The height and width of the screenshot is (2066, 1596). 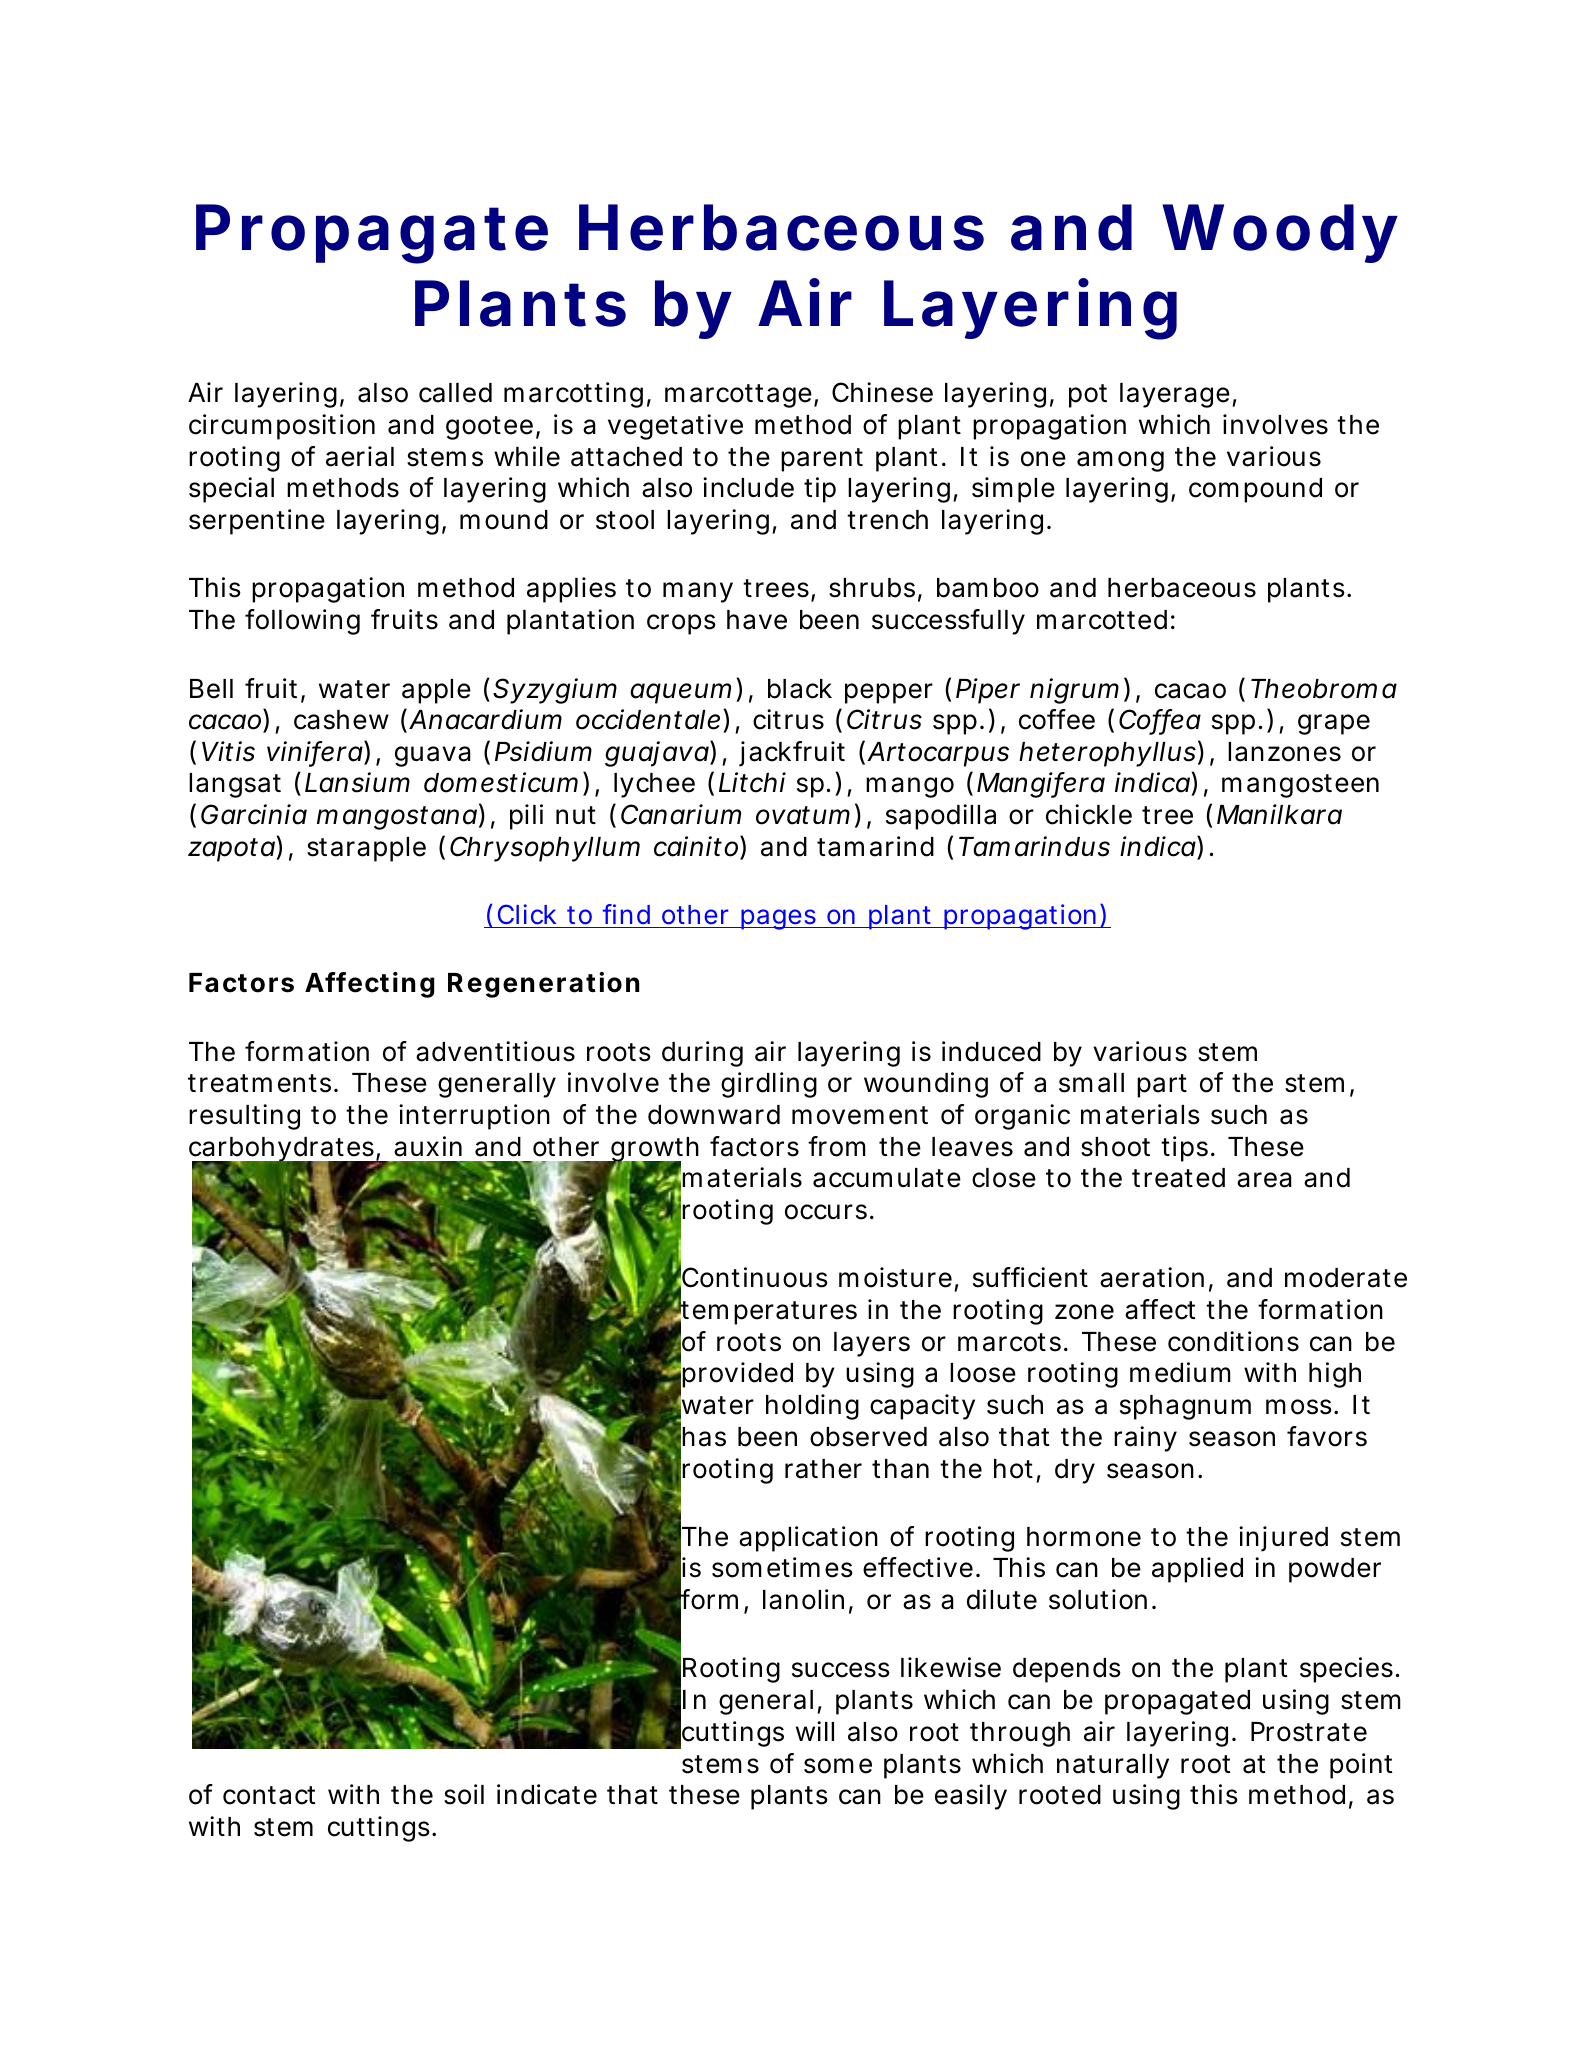 What do you see at coordinates (1280, 233) in the screenshot?
I see `Woody` at bounding box center [1280, 233].
